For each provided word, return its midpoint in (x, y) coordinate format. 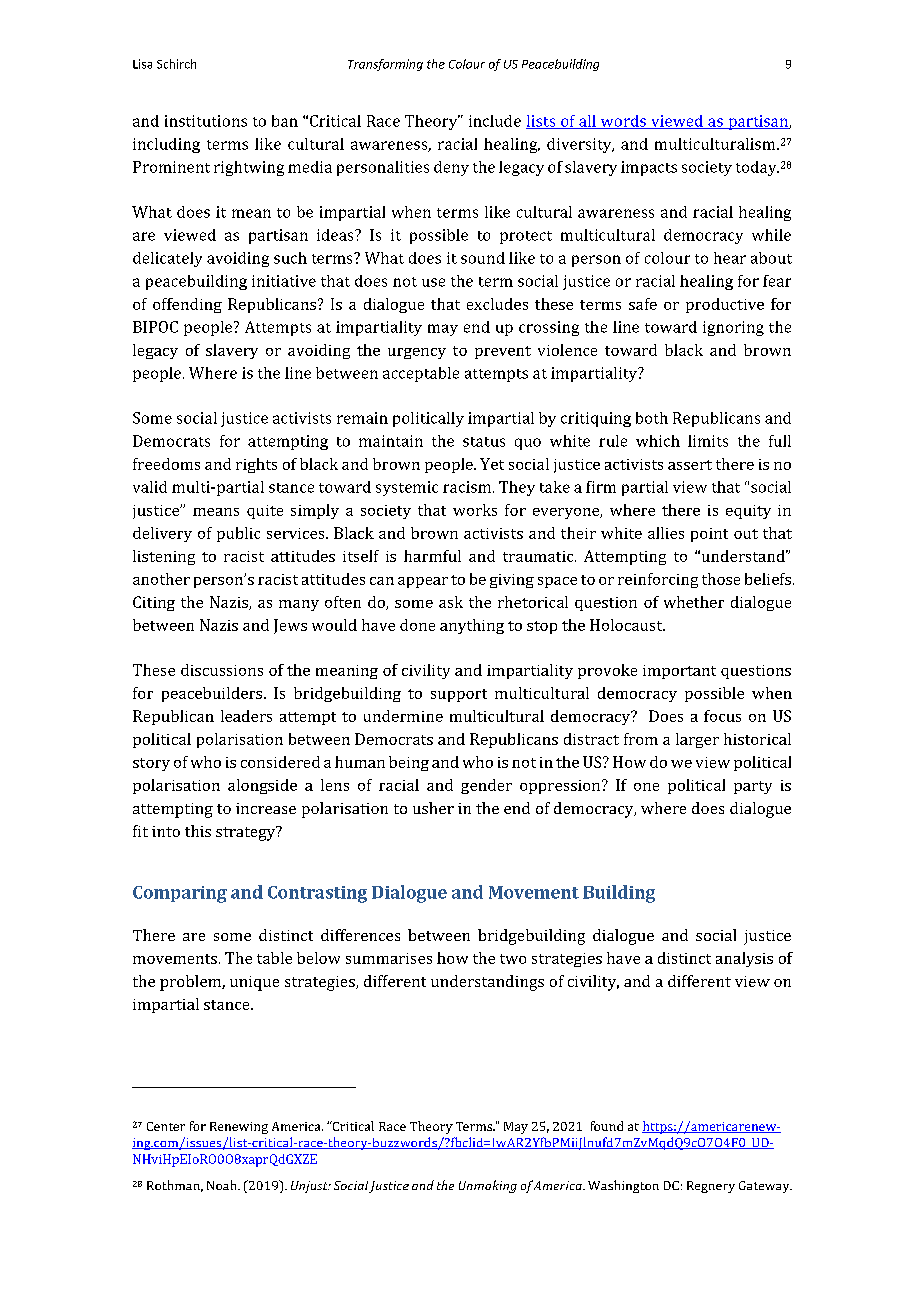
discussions (222, 670)
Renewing (239, 1128)
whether (694, 602)
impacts (649, 168)
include (495, 121)
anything (472, 626)
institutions (206, 121)
